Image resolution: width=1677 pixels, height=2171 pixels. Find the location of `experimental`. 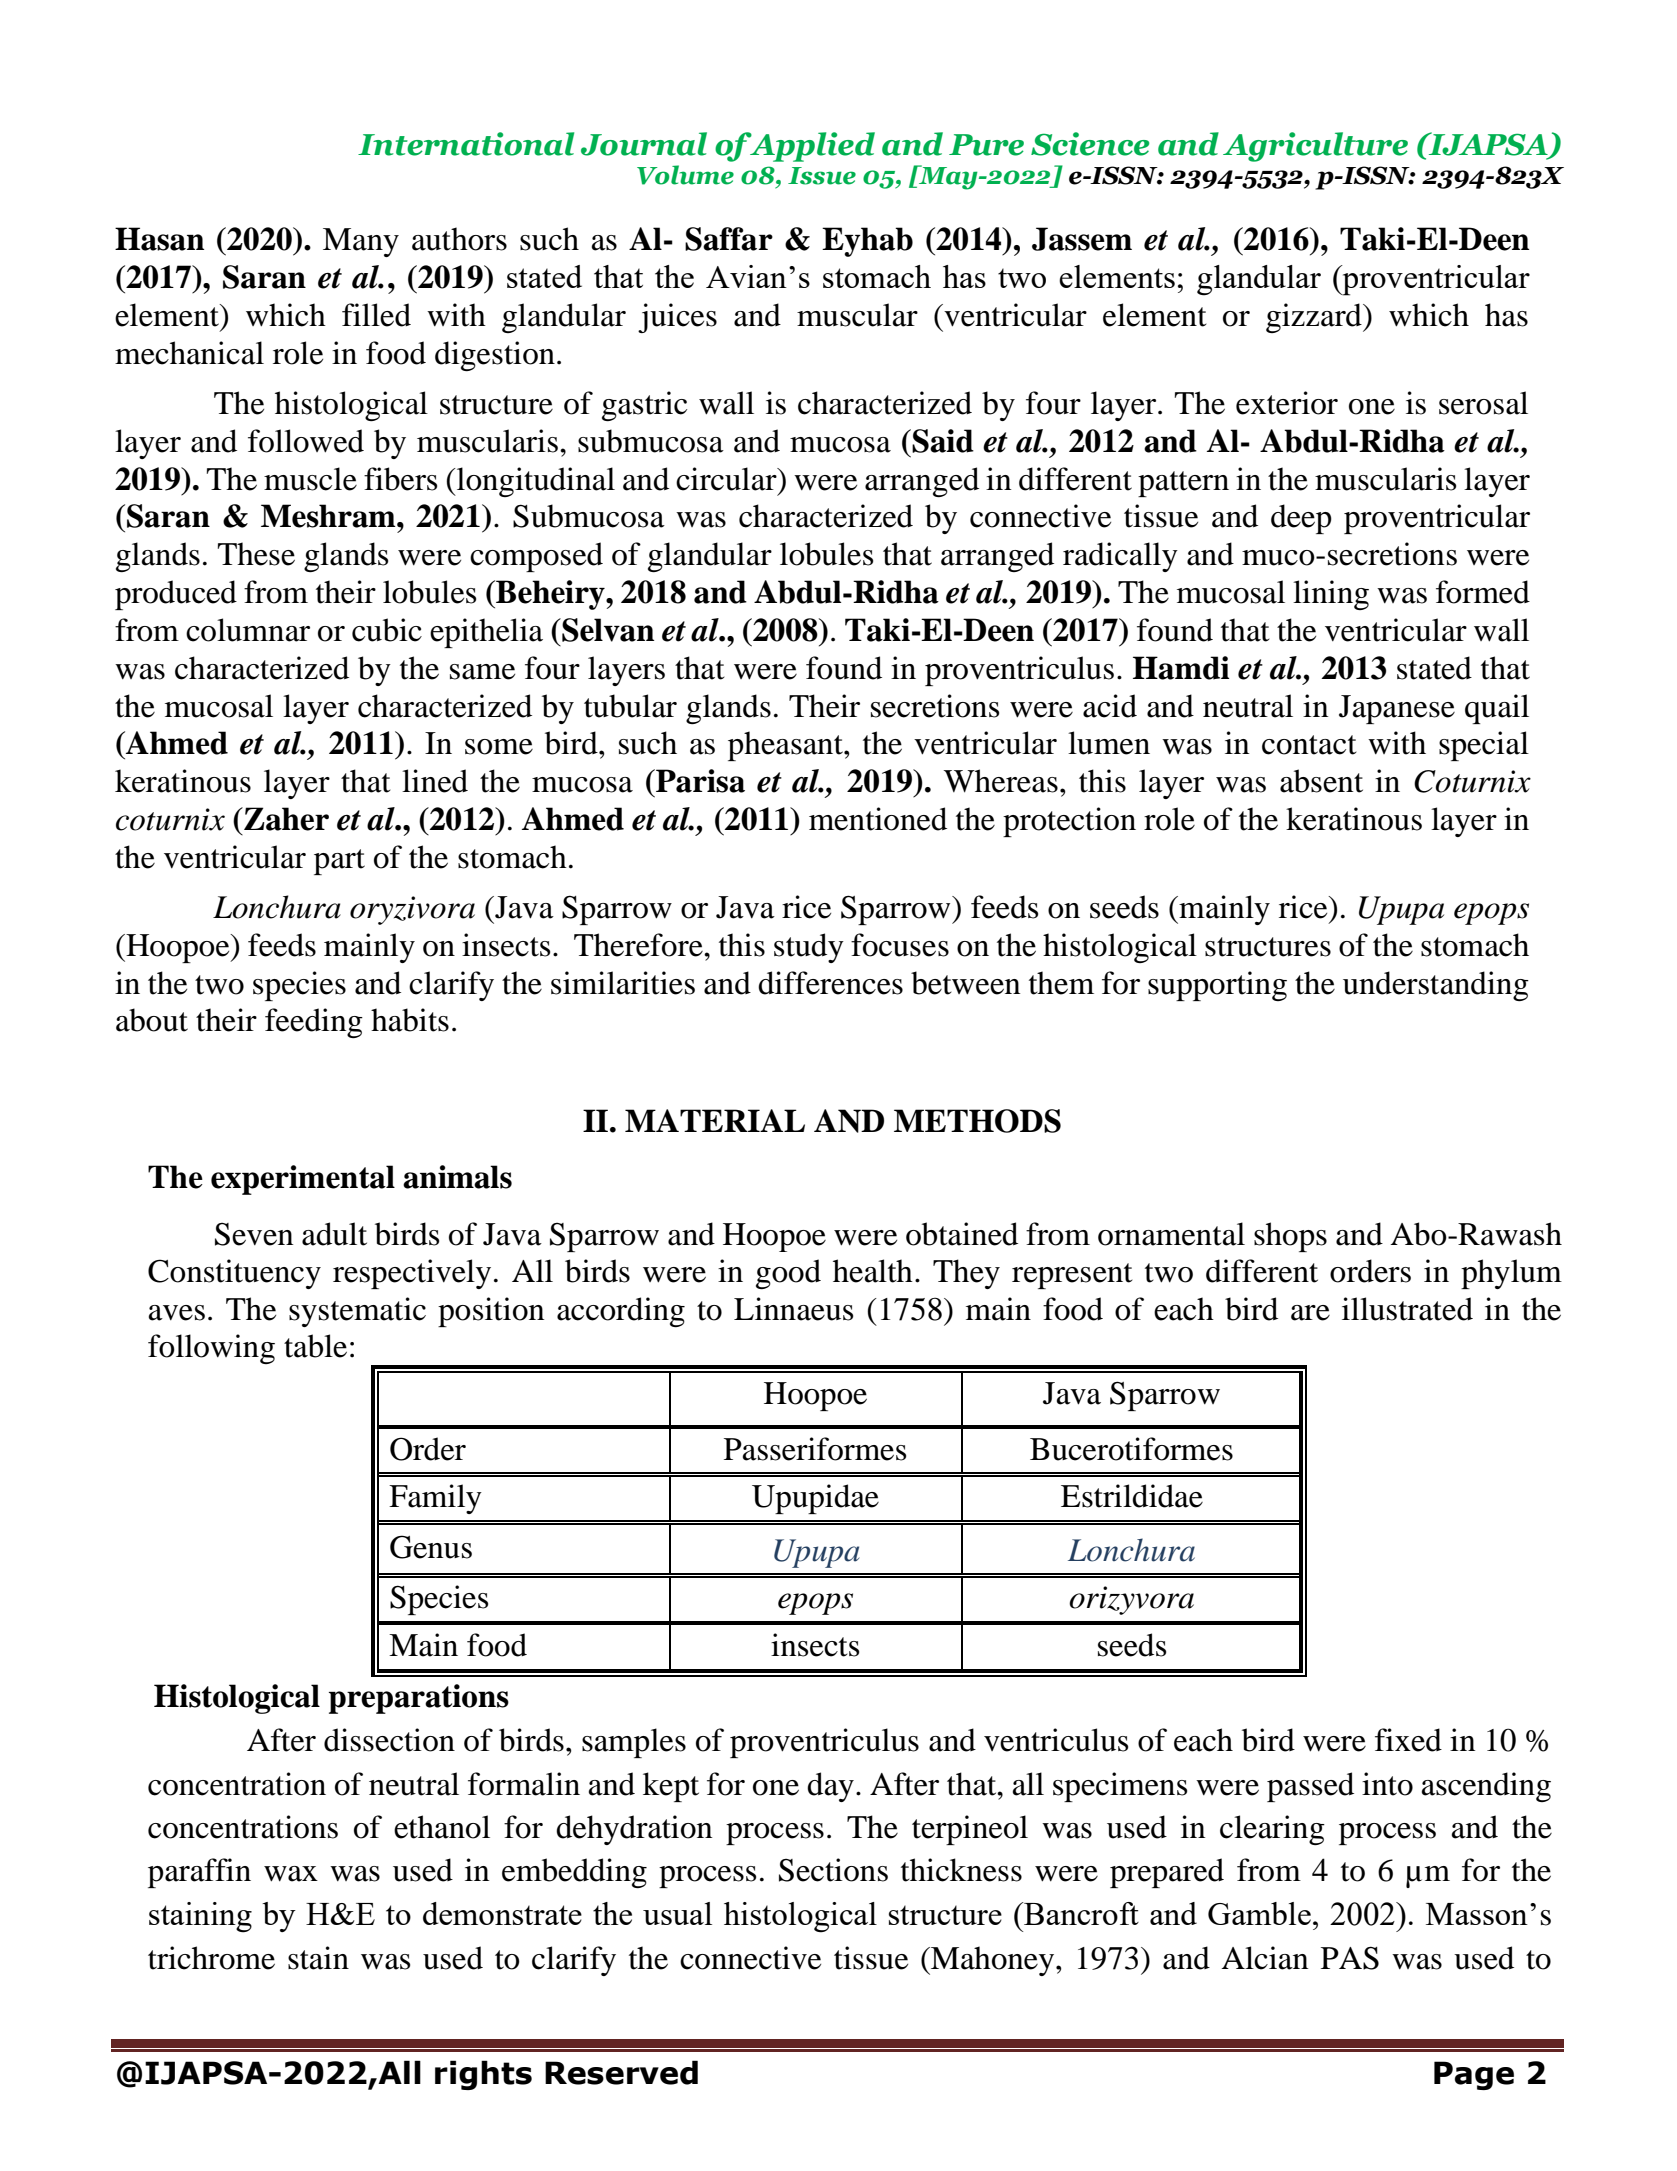

experimental is located at coordinates (303, 1180).
